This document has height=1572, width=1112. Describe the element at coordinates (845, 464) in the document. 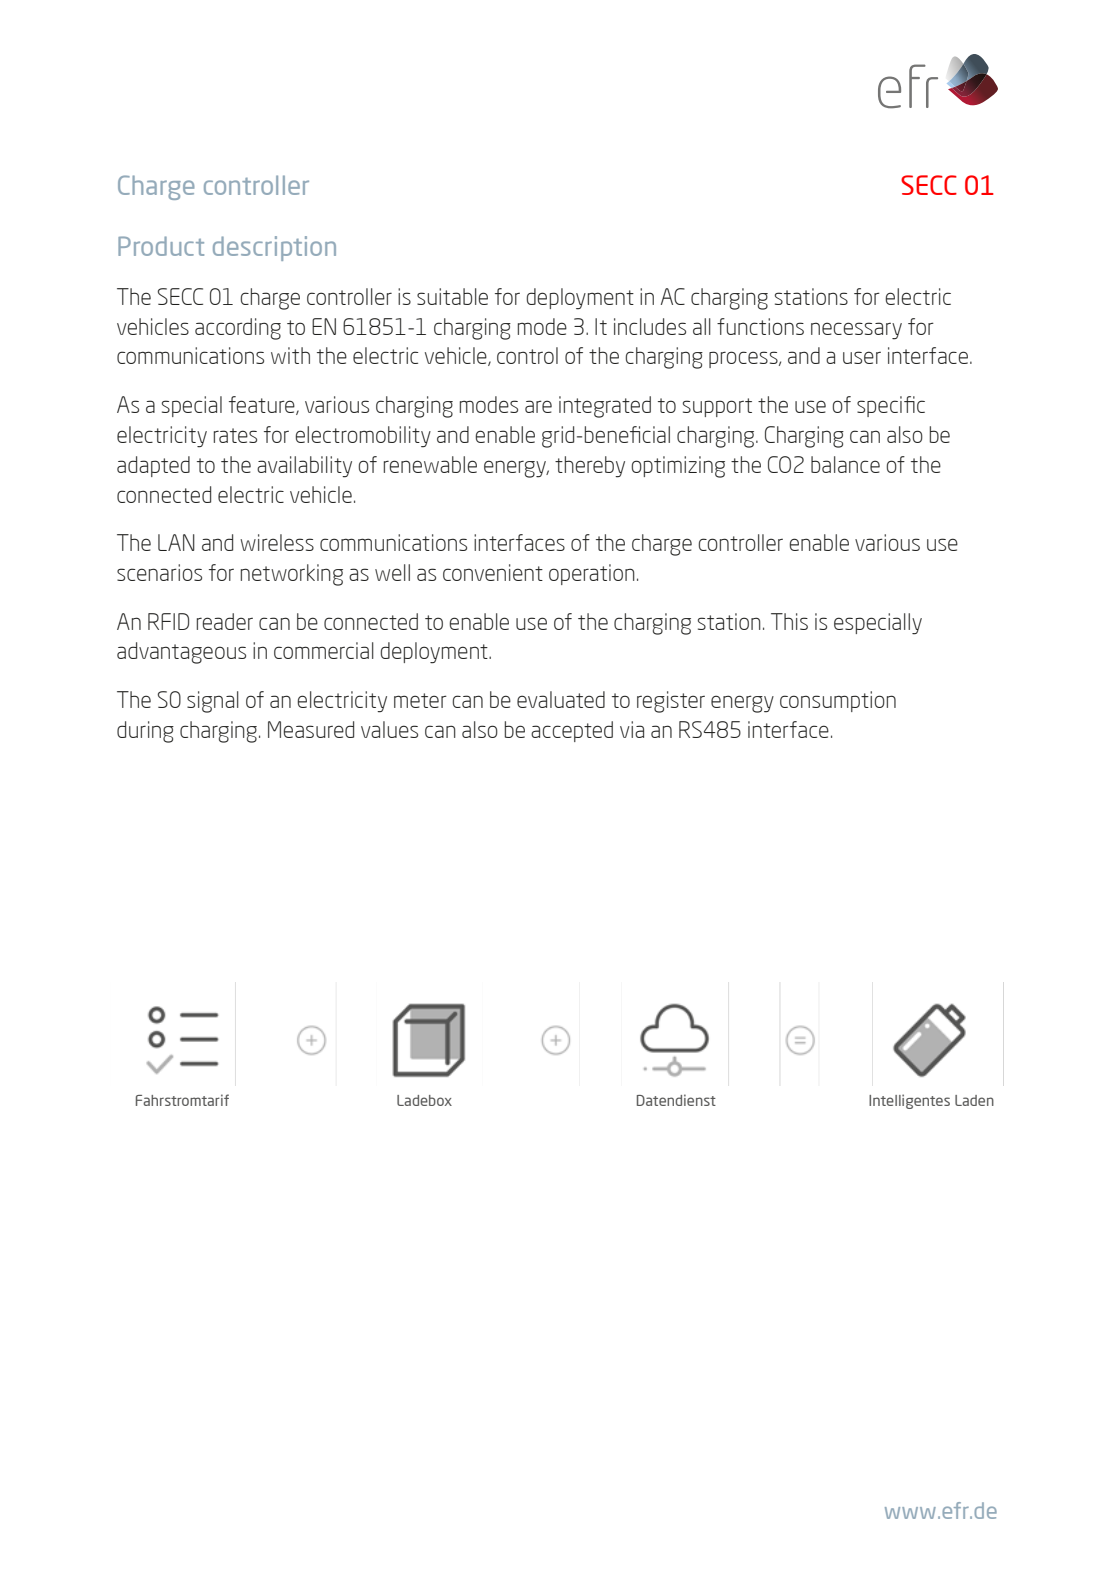

I see `balance` at that location.
